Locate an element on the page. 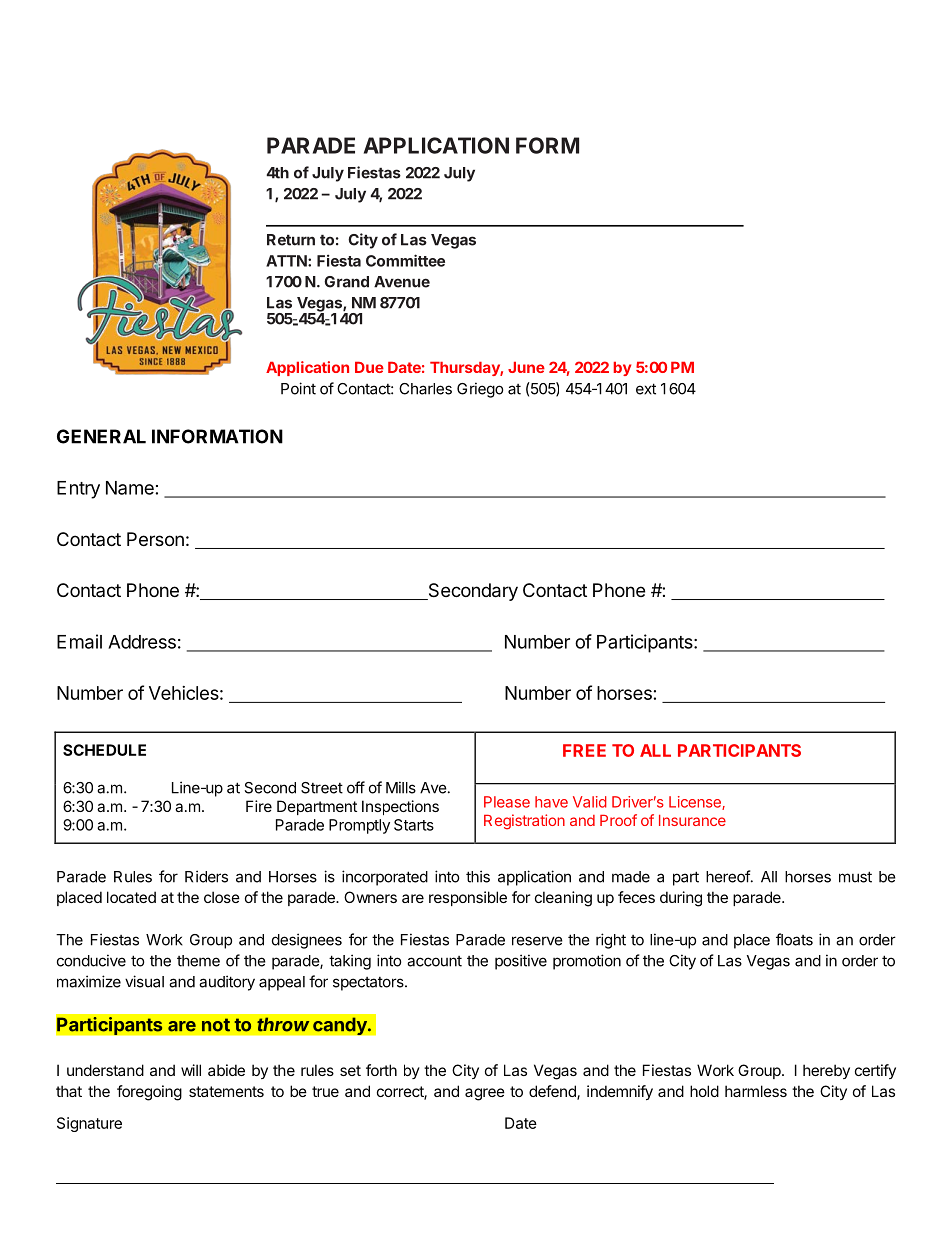 Image resolution: width=952 pixels, height=1233 pixels. FREE is located at coordinates (584, 750).
